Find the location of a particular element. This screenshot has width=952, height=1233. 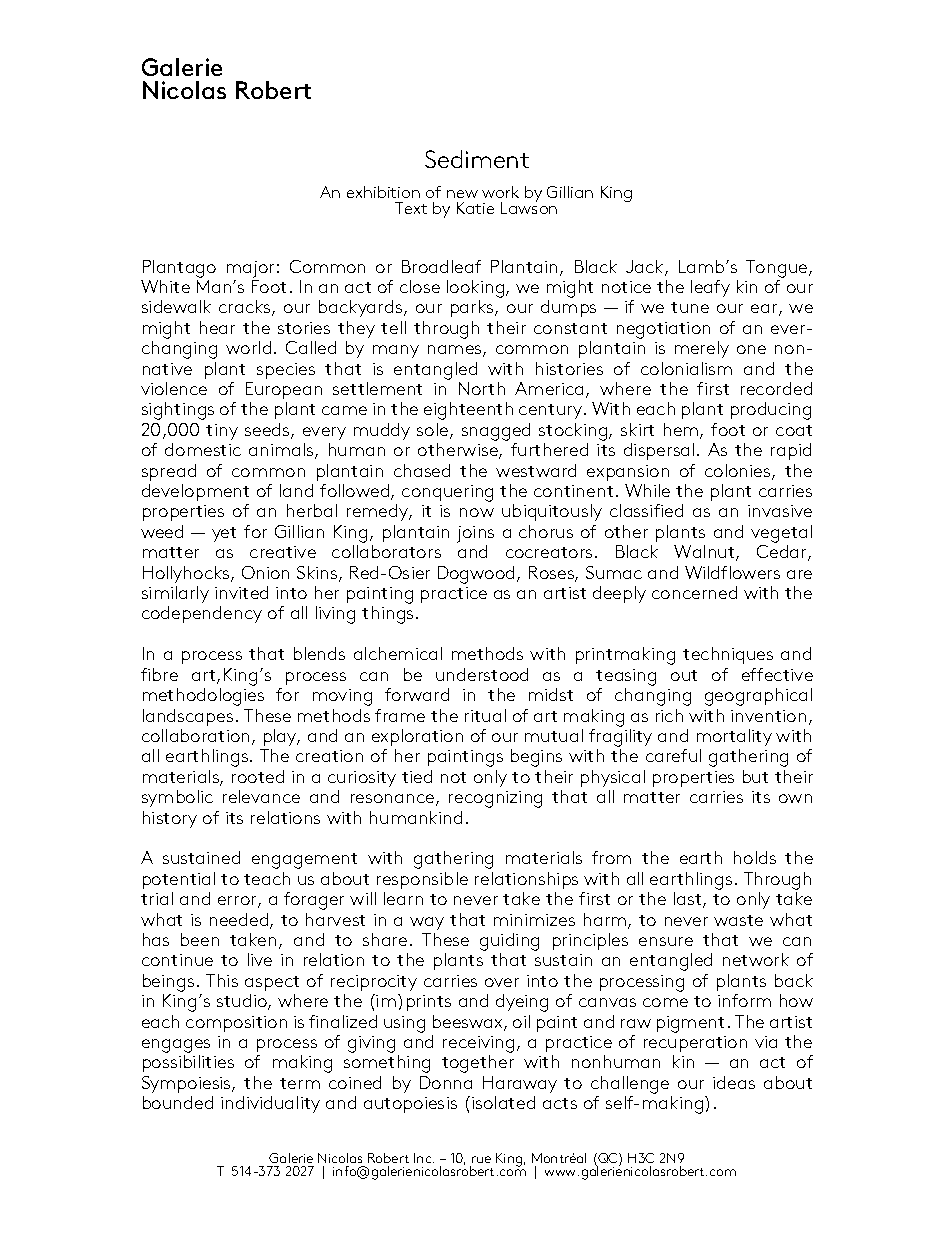

waste is located at coordinates (738, 920).
